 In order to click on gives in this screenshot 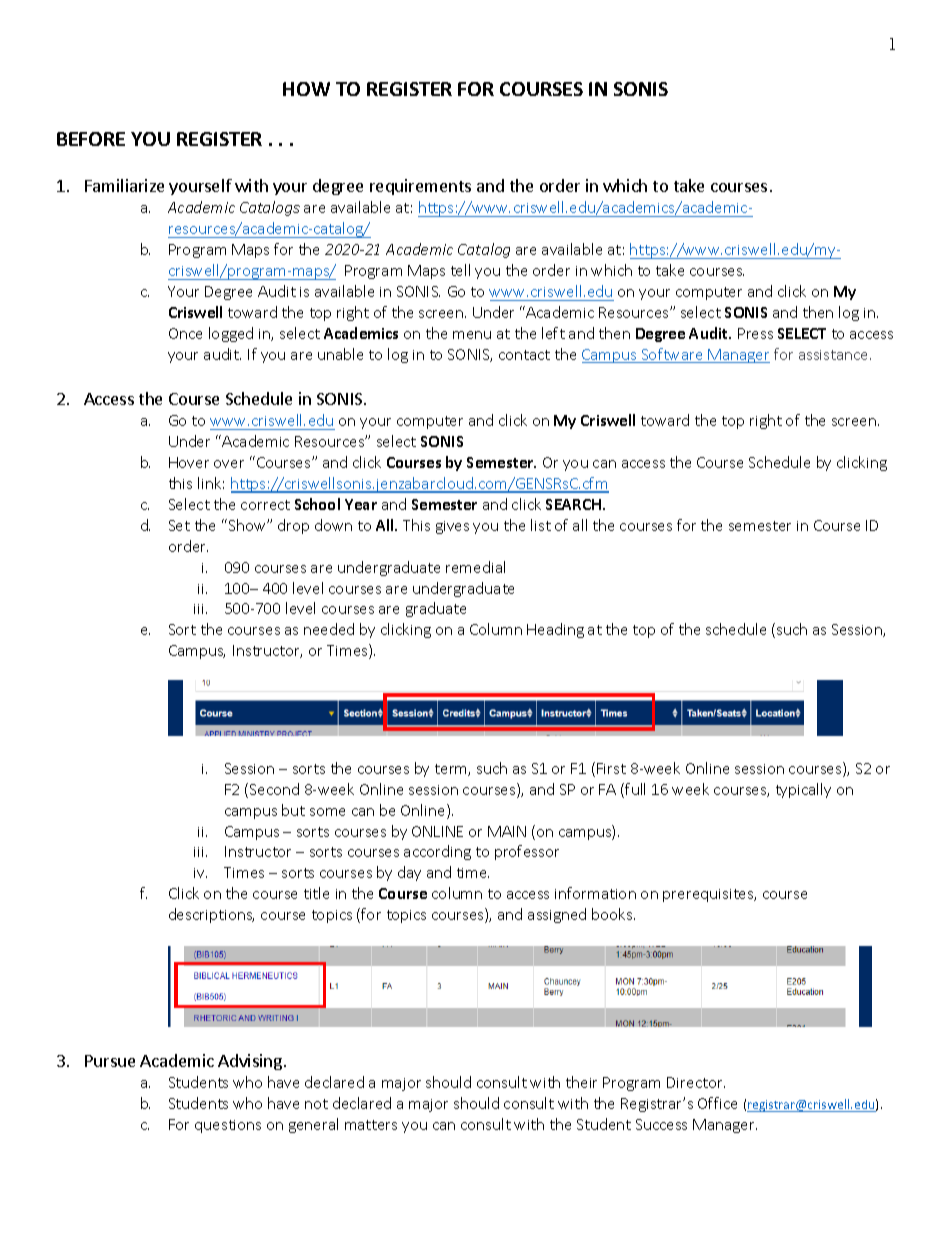, I will do `click(452, 527)`.
